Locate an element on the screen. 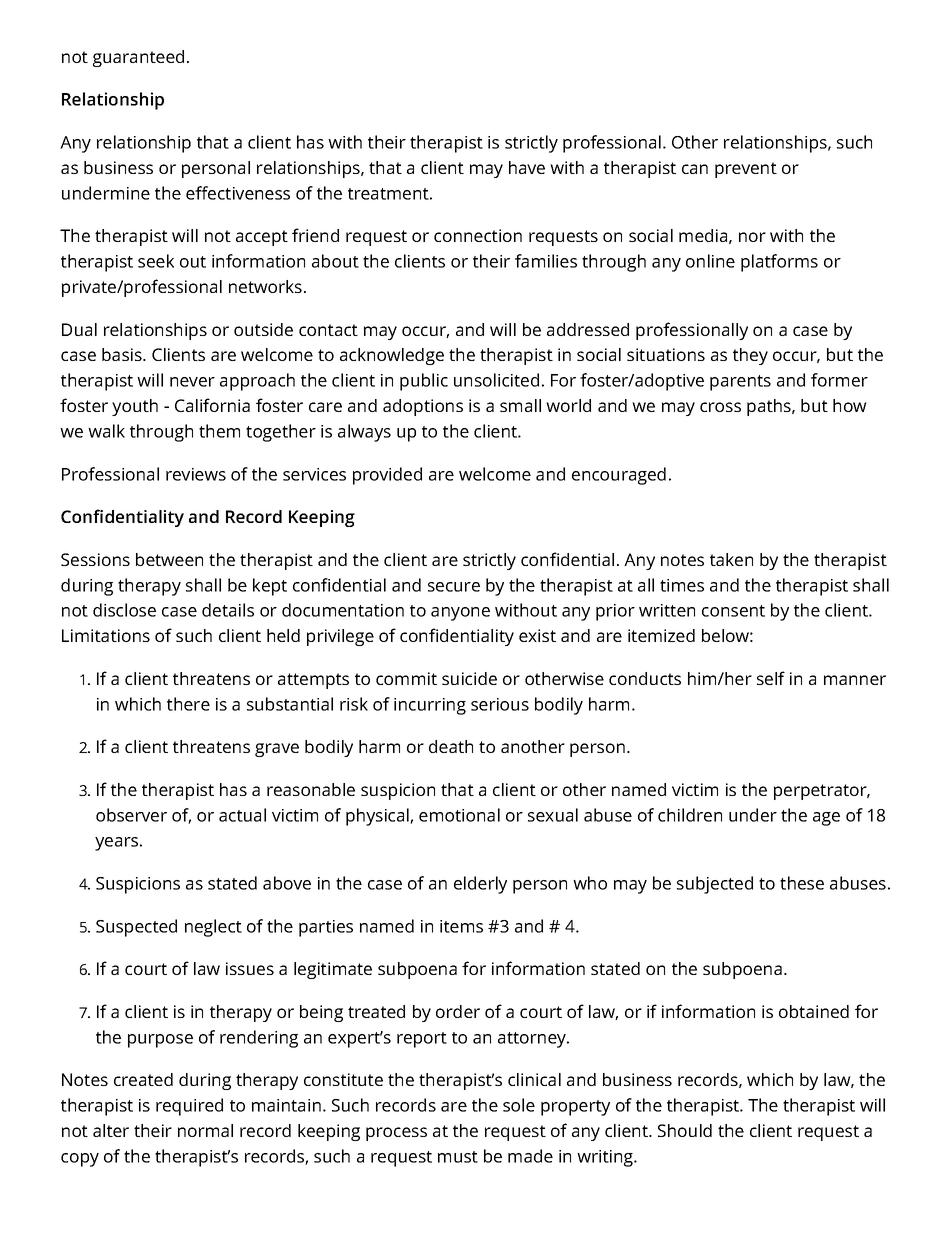 The width and height of the screenshot is (952, 1234). prevent is located at coordinates (746, 170).
